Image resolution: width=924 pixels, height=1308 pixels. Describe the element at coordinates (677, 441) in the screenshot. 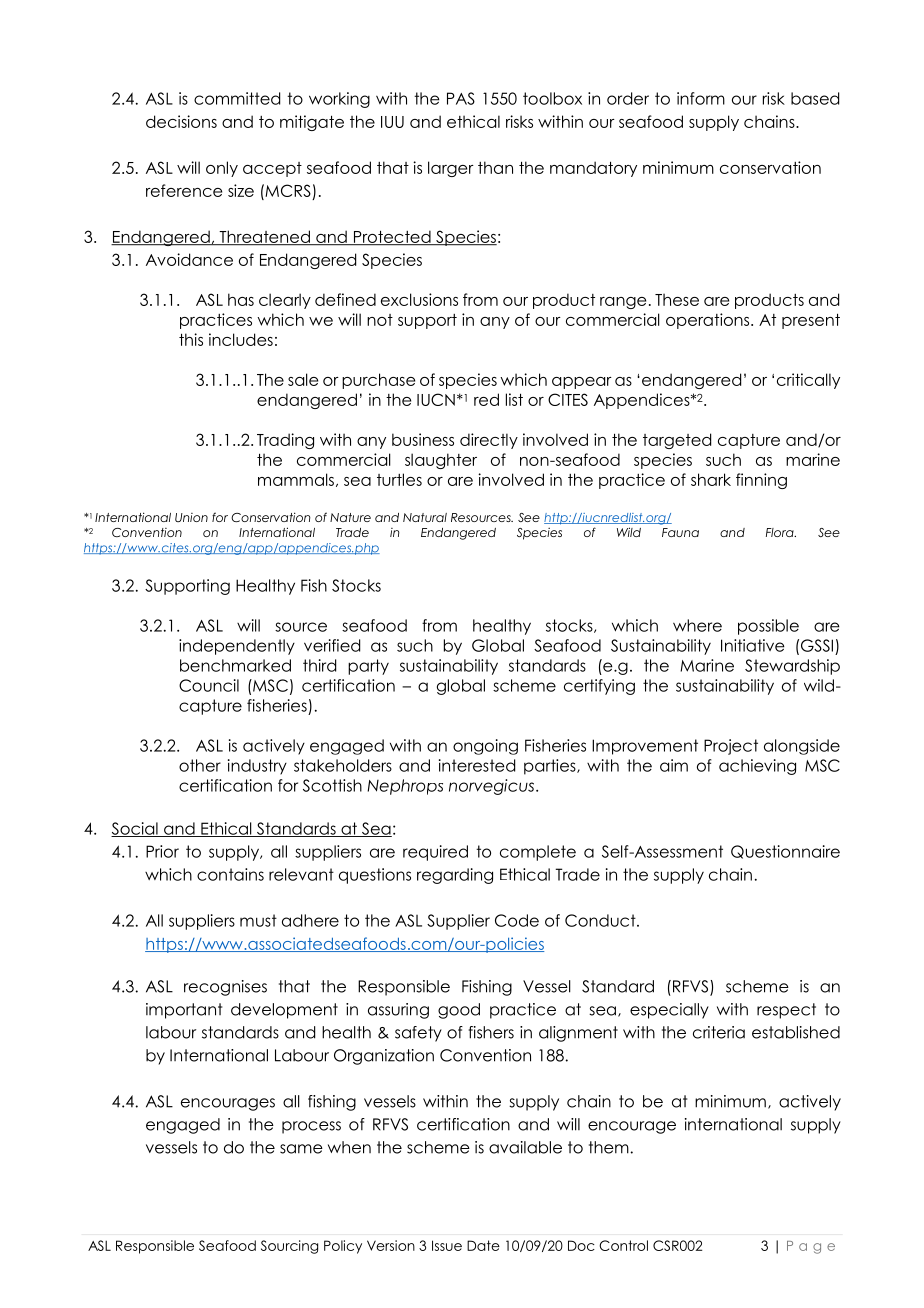

I see `targeted` at that location.
